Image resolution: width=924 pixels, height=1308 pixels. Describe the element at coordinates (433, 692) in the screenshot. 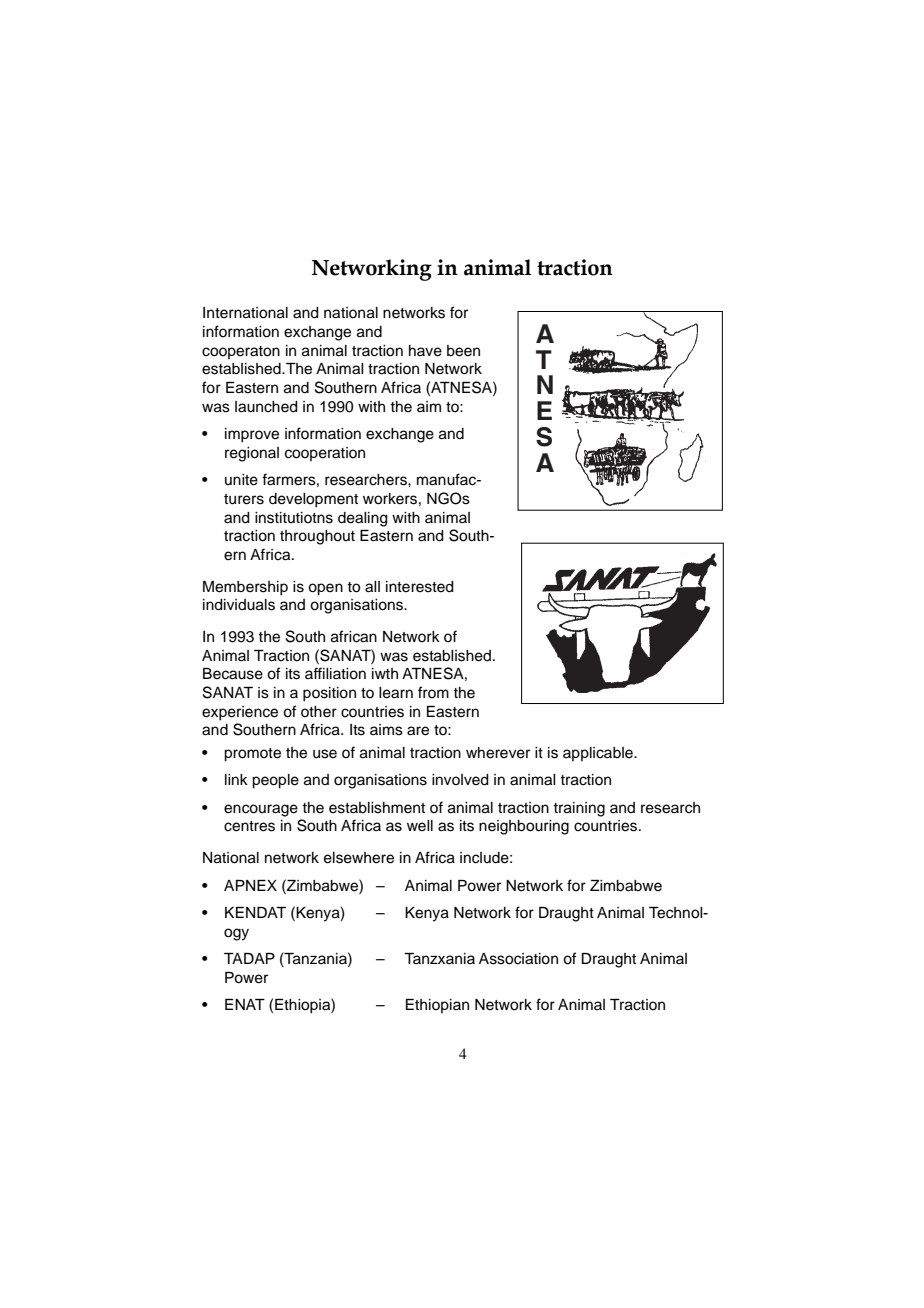

I see `from` at that location.
